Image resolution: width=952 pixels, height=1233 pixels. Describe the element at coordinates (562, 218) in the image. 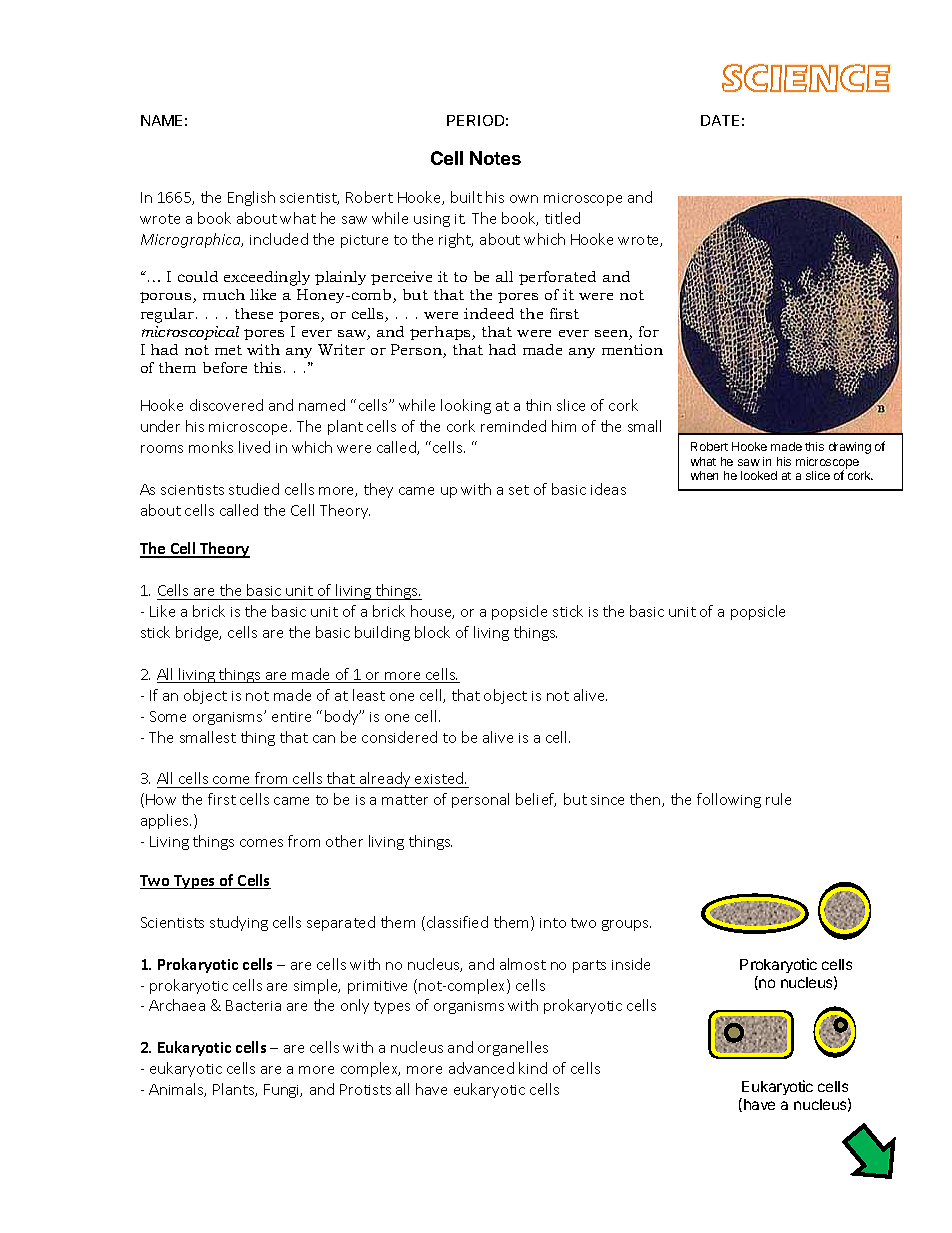

I see `titled` at that location.
